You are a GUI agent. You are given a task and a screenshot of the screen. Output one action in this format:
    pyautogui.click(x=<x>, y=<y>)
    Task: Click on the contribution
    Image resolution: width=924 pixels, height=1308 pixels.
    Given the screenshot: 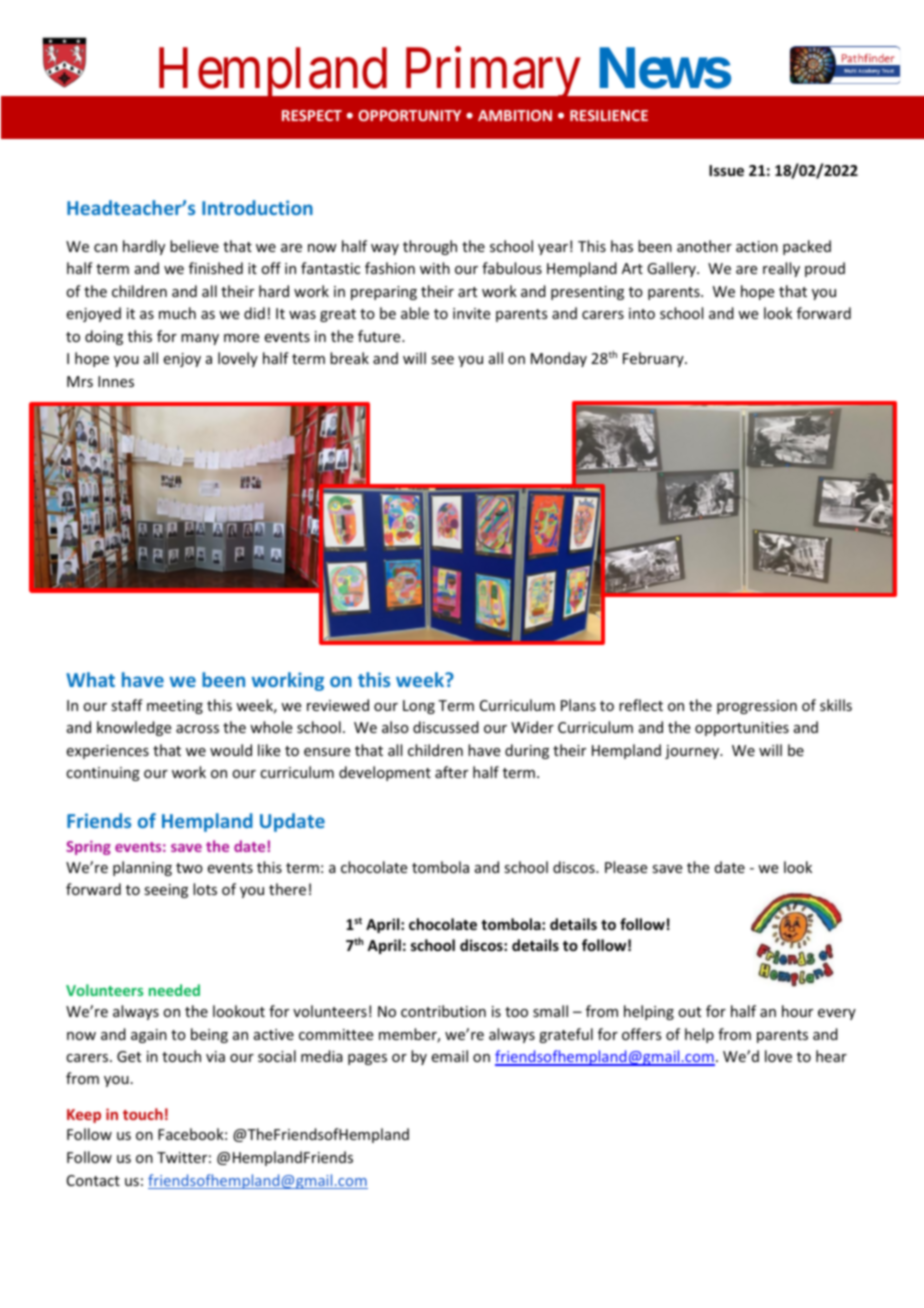 What is the action you would take?
    pyautogui.click(x=443, y=1011)
